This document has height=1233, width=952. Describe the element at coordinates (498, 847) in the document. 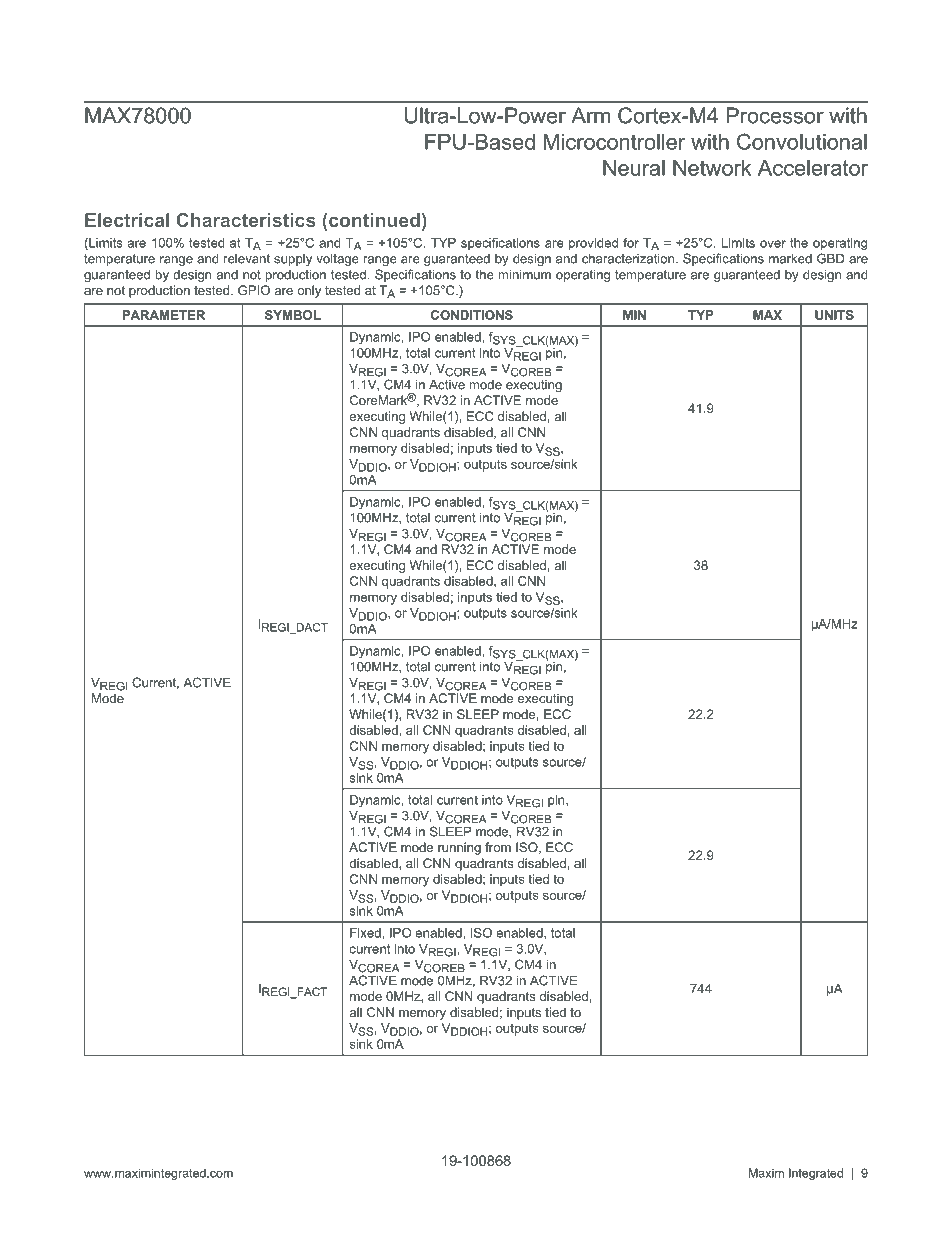

I see `from` at that location.
